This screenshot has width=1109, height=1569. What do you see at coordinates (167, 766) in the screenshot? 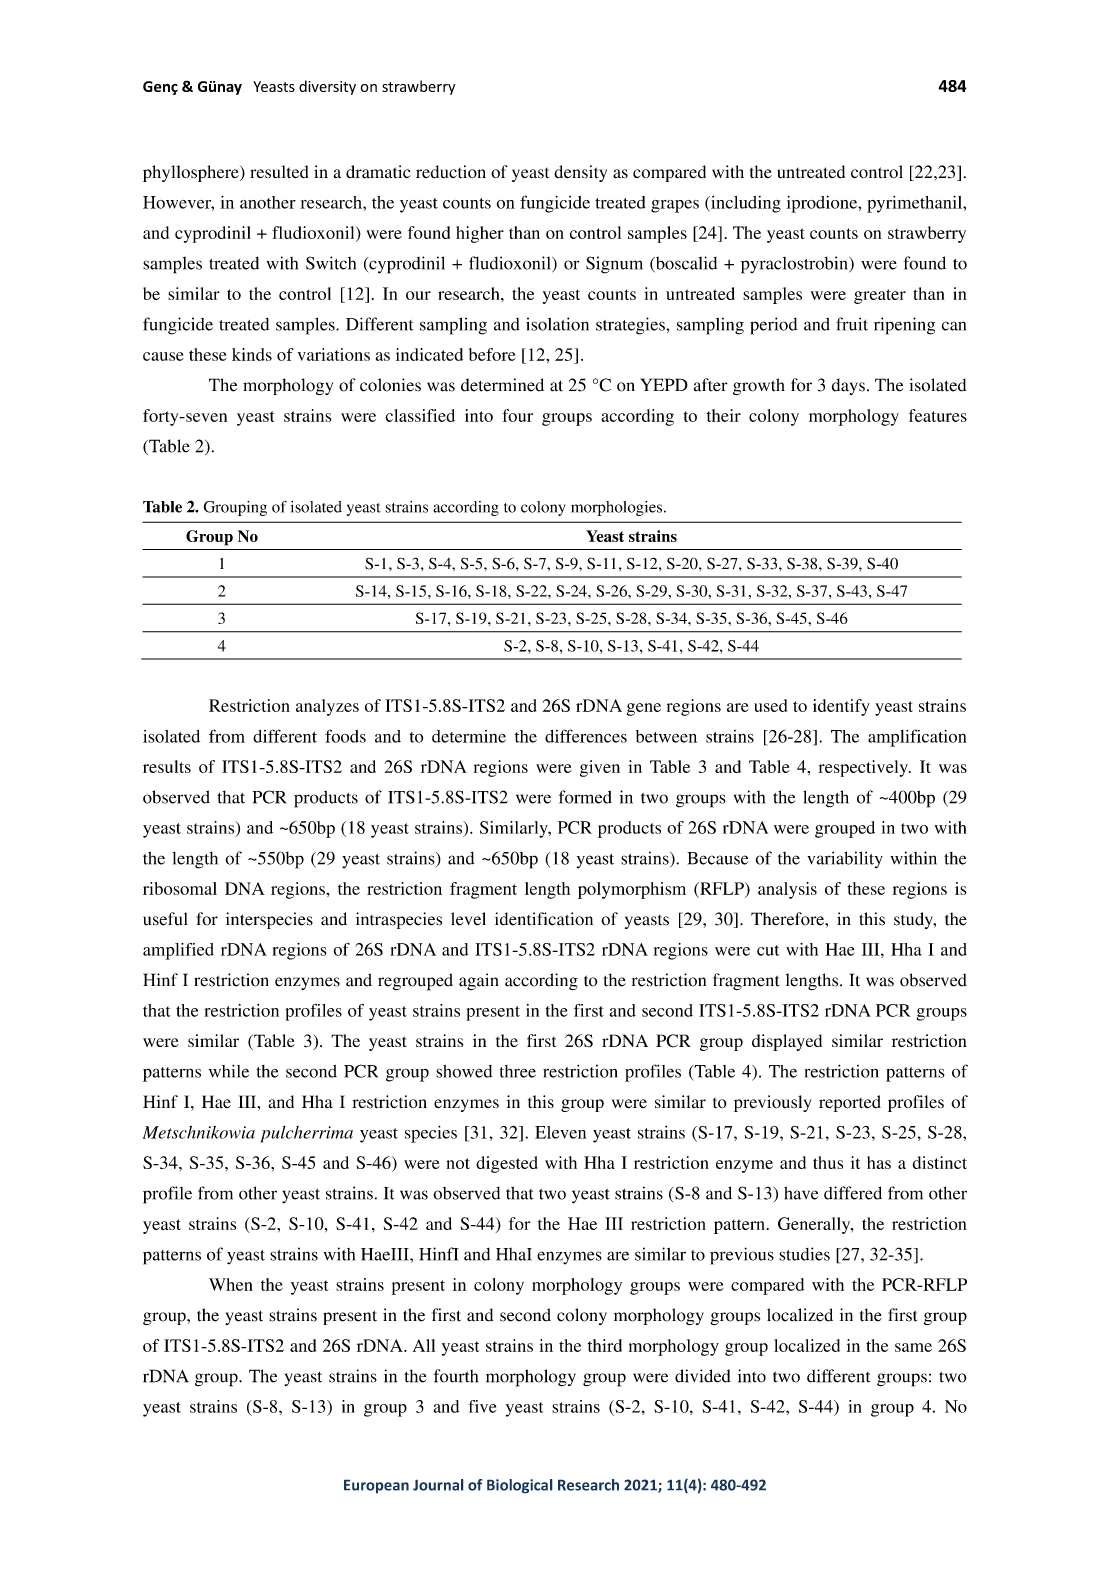
I see `results` at bounding box center [167, 766].
